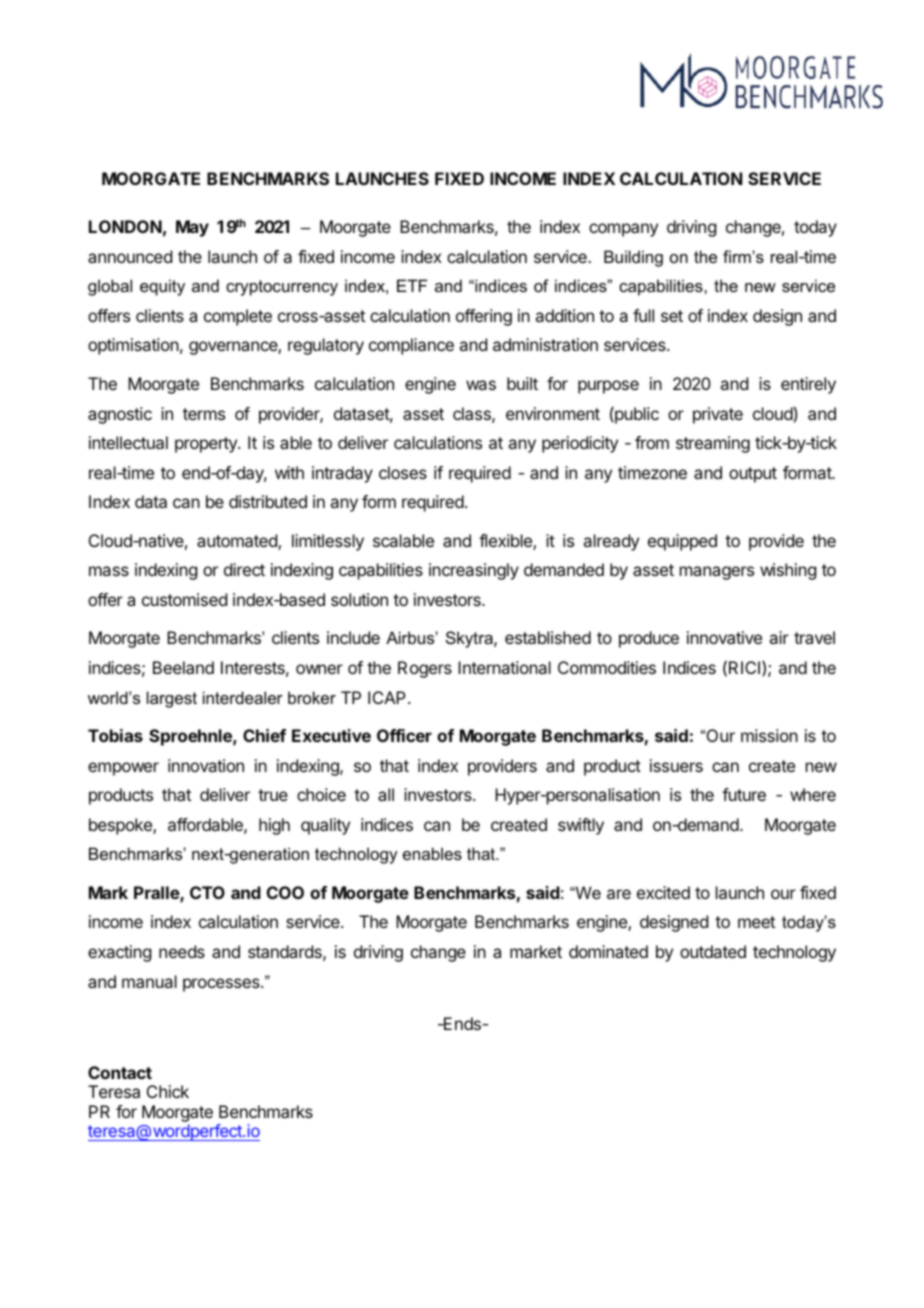 The height and width of the screenshot is (1308, 924). What do you see at coordinates (207, 445) in the screenshot?
I see `property` at bounding box center [207, 445].
